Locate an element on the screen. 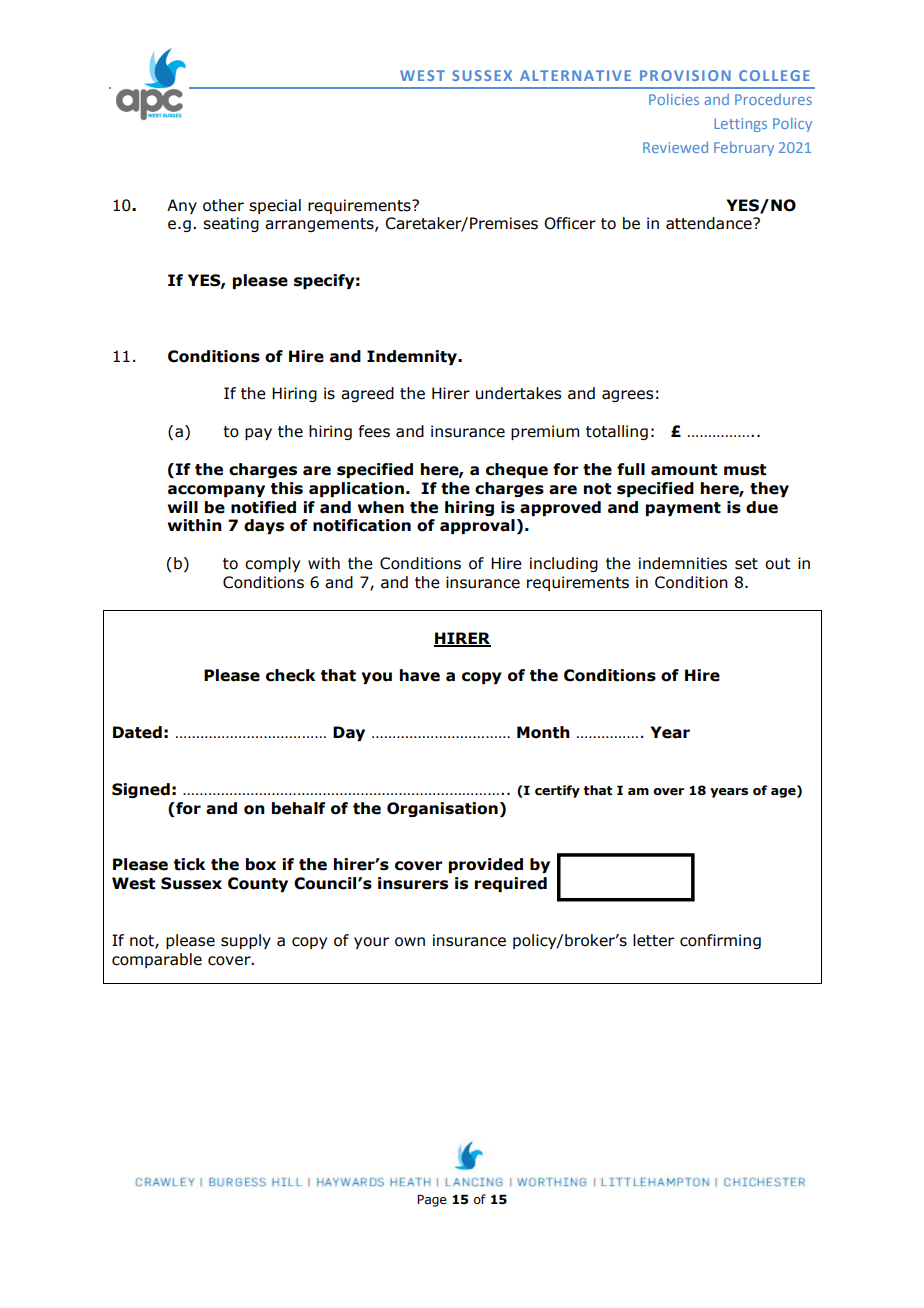 The height and width of the screenshot is (1308, 924). own is located at coordinates (410, 942).
